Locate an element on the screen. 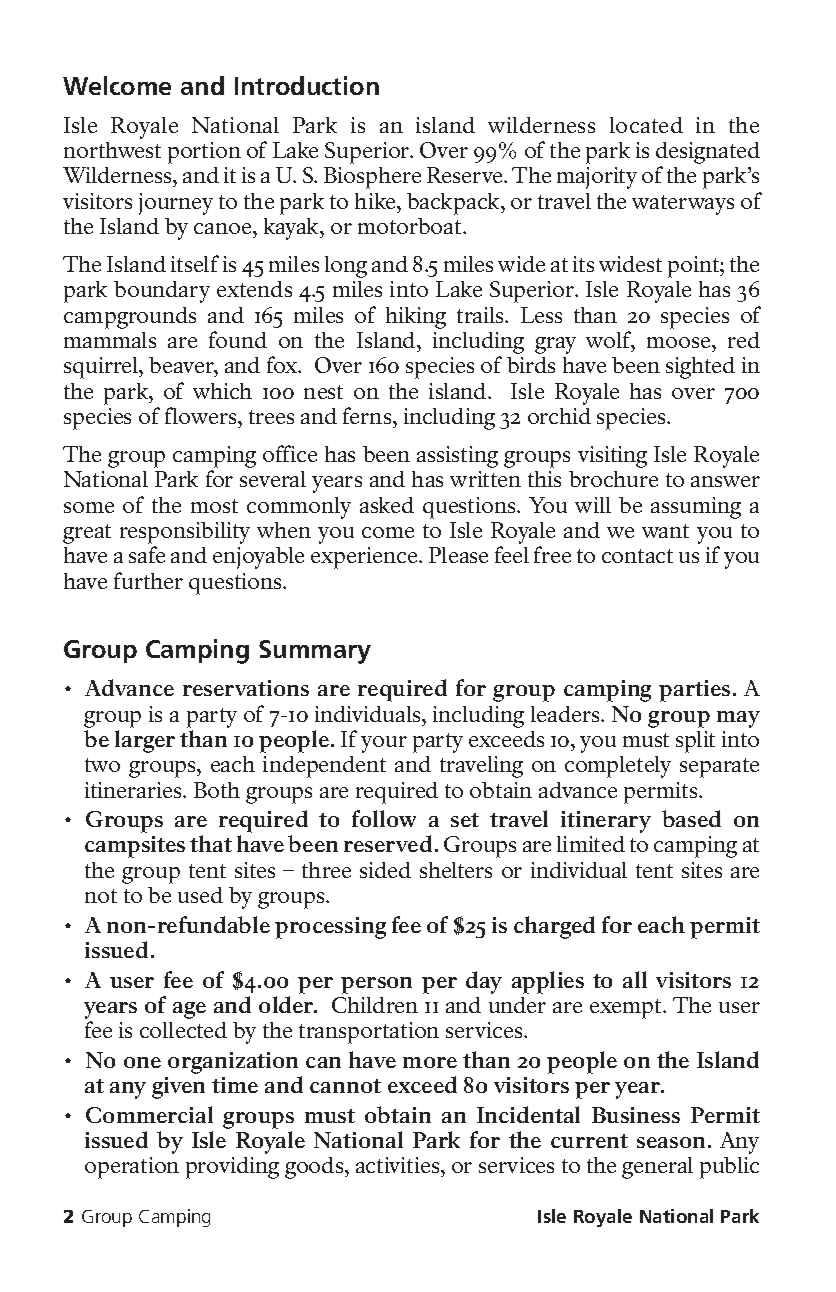  Commercial is located at coordinates (149, 1114).
